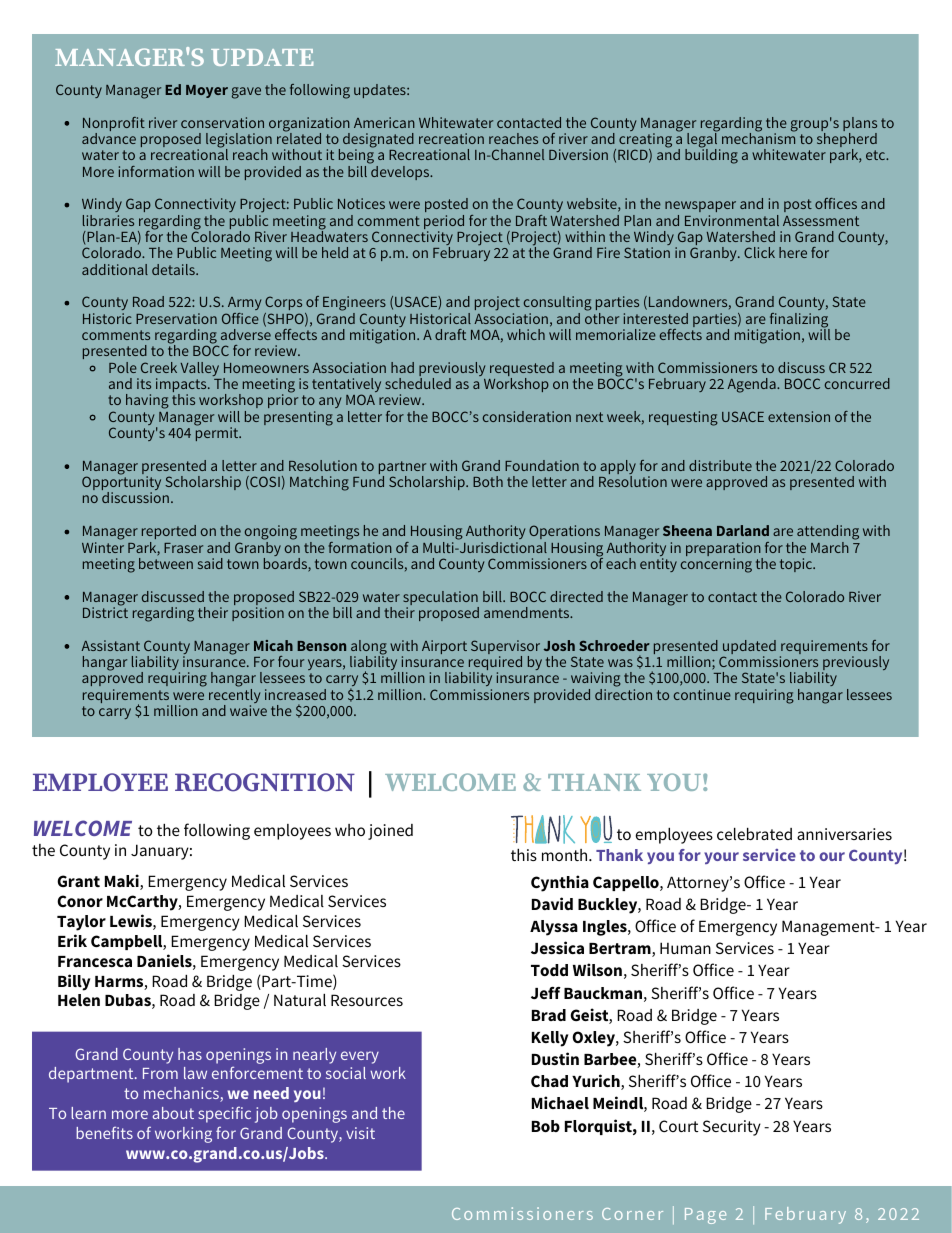 The image size is (952, 1233). What do you see at coordinates (123, 882) in the screenshot?
I see `Maki` at bounding box center [123, 882].
